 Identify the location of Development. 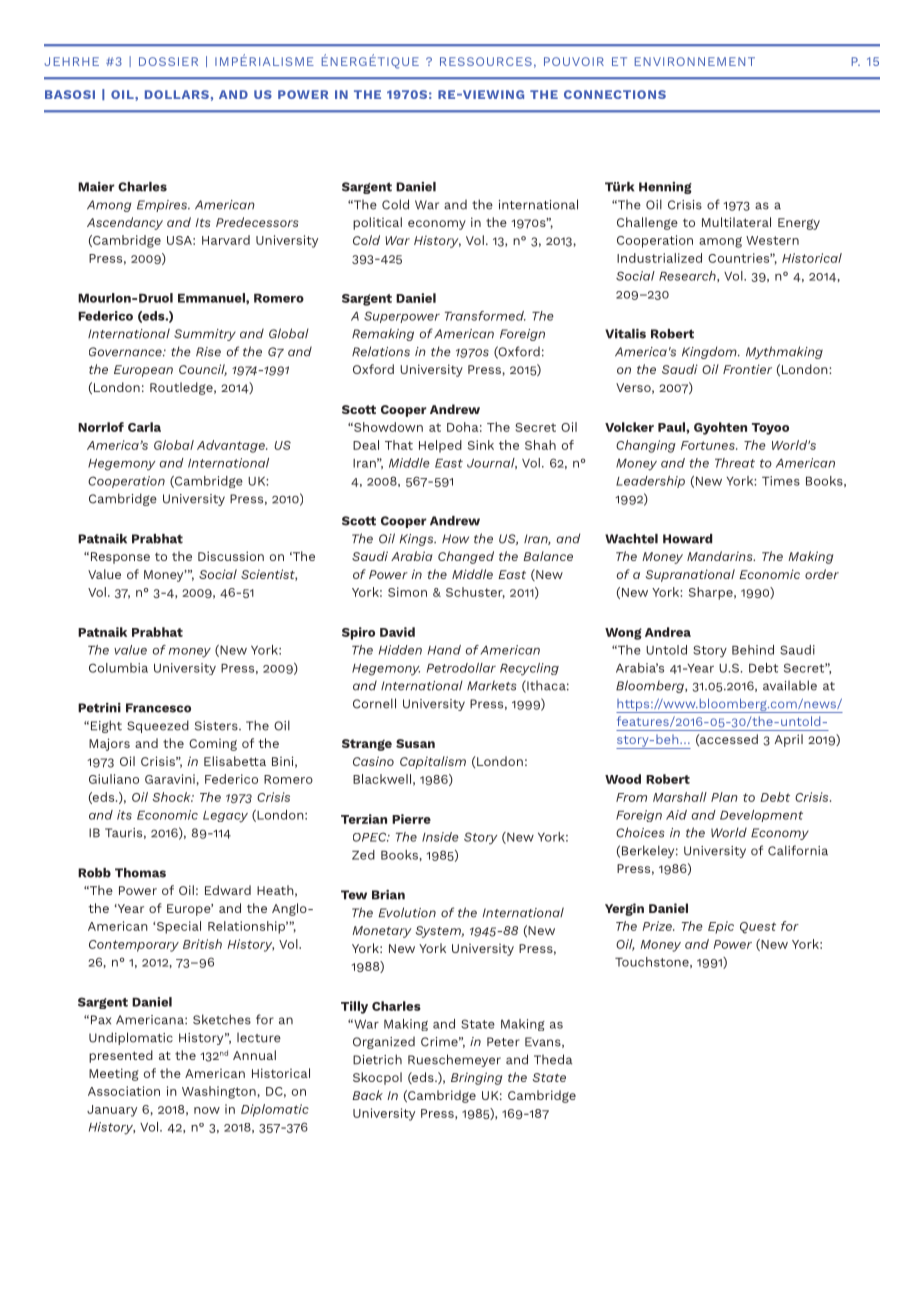
(761, 816).
